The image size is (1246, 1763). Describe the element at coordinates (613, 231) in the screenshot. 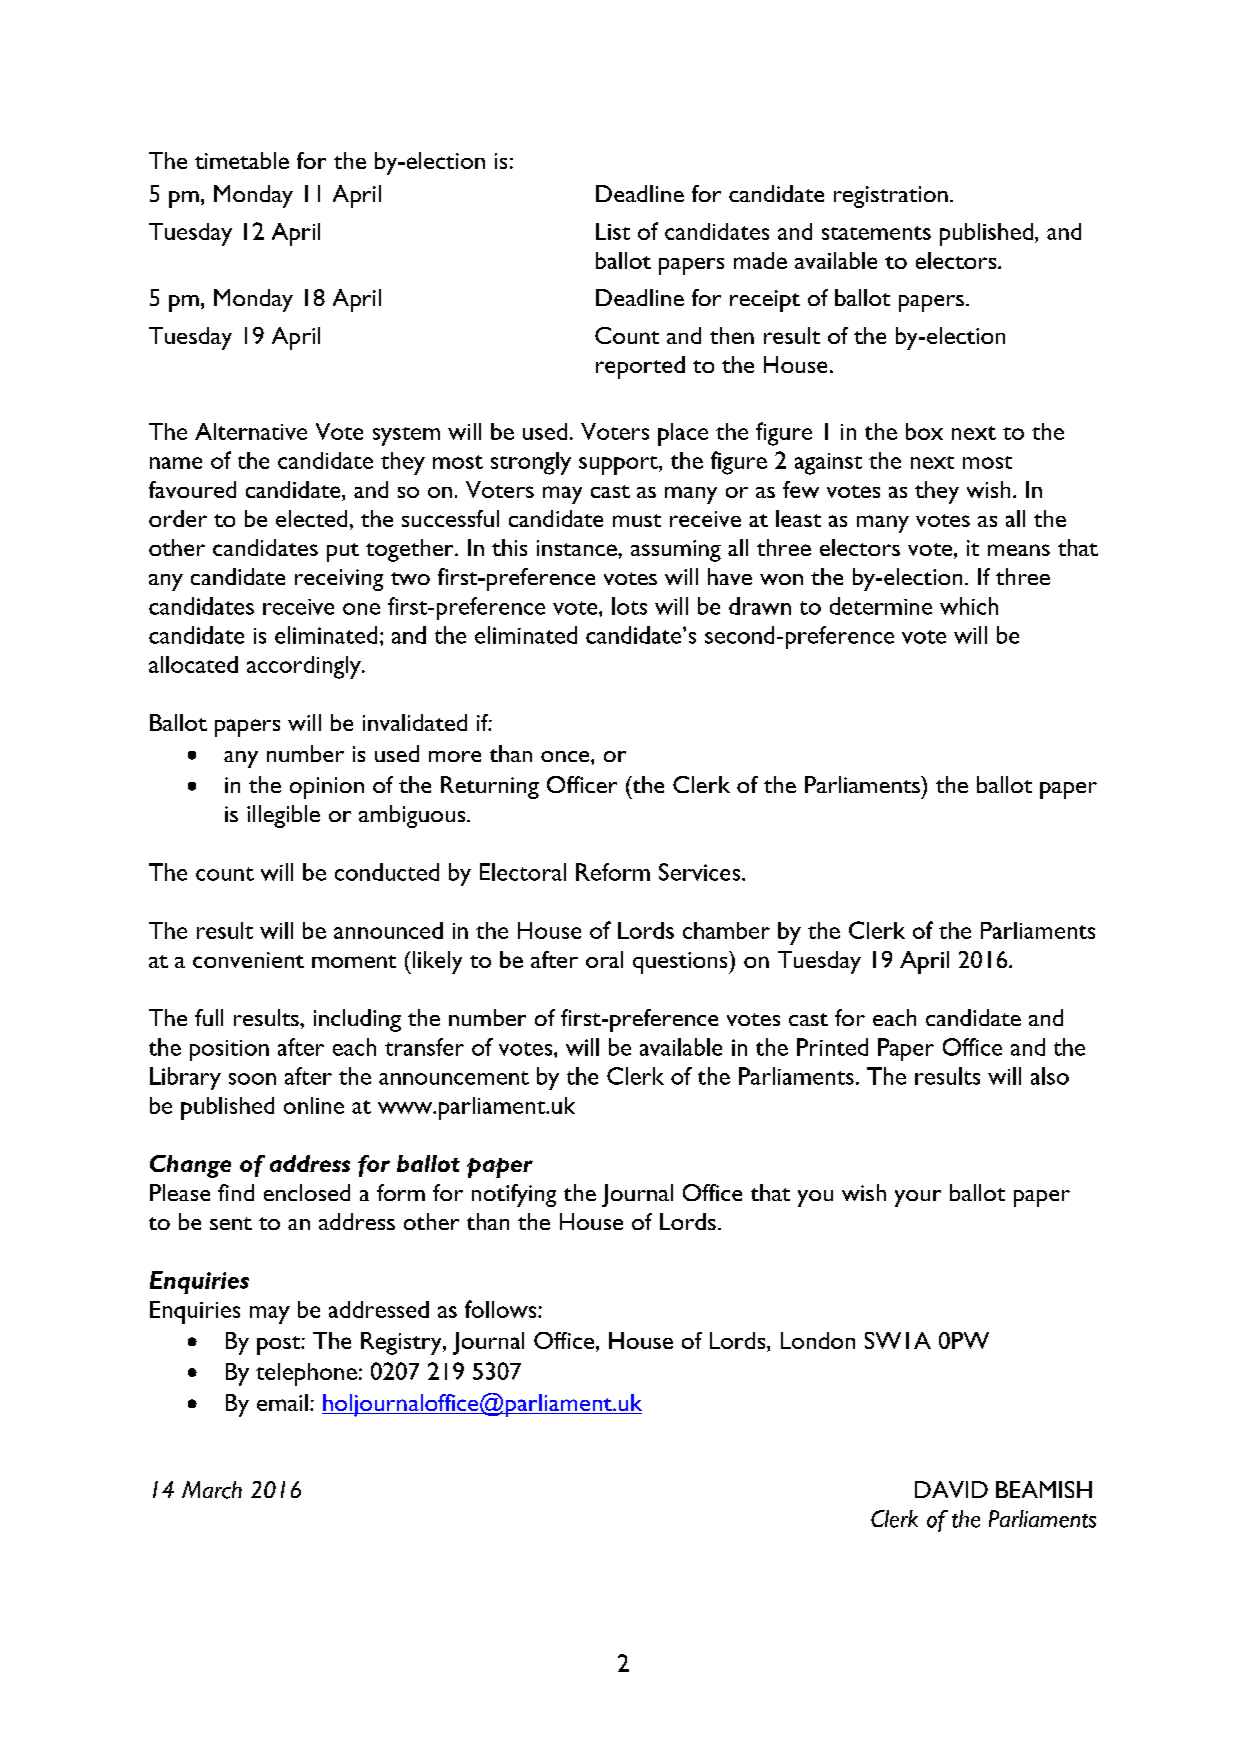

I see `List` at that location.
